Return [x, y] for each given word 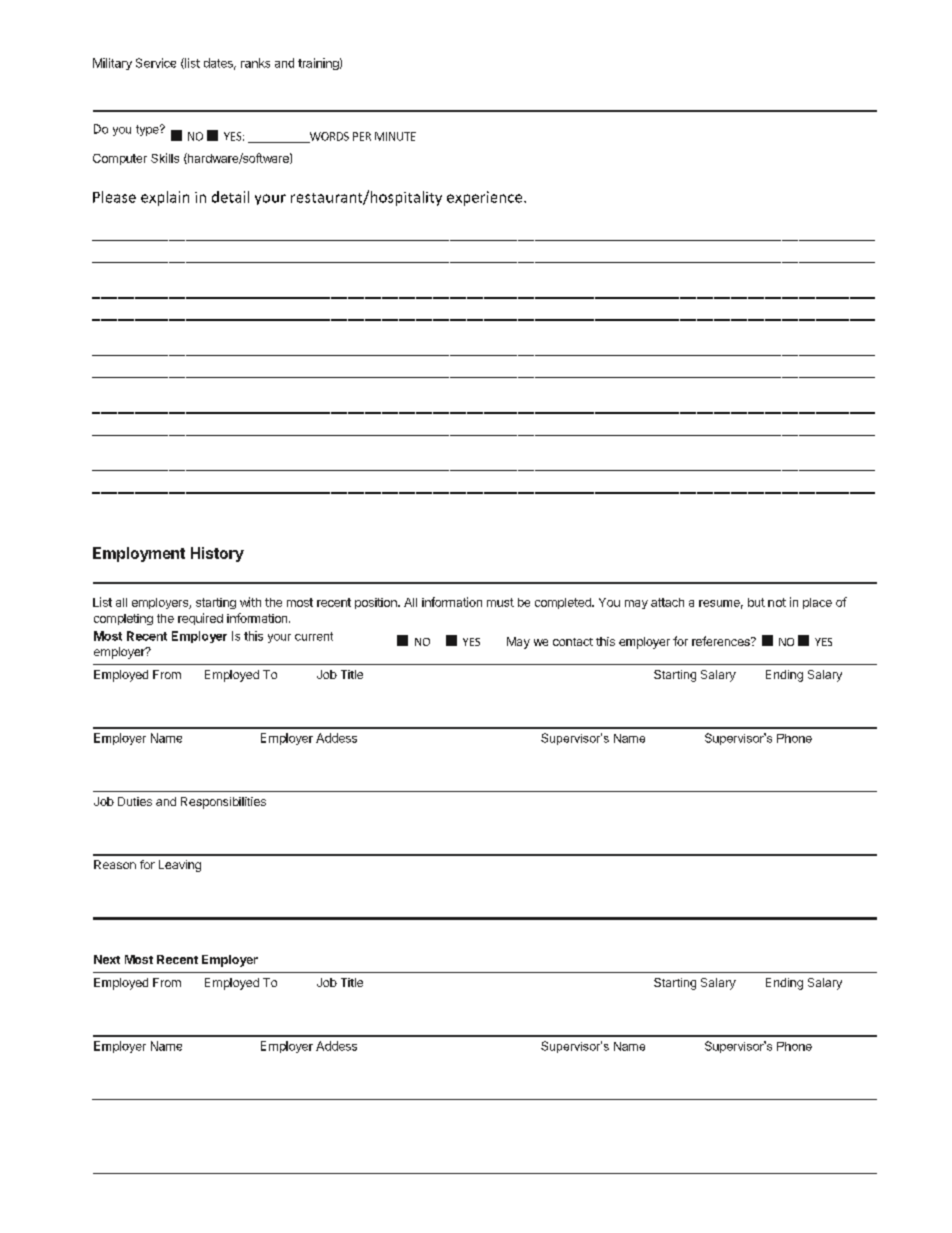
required [200, 619]
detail [230, 197]
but [756, 602]
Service [156, 63]
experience [486, 198]
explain [165, 198]
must [500, 602]
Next [107, 959]
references [722, 641]
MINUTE [395, 136]
